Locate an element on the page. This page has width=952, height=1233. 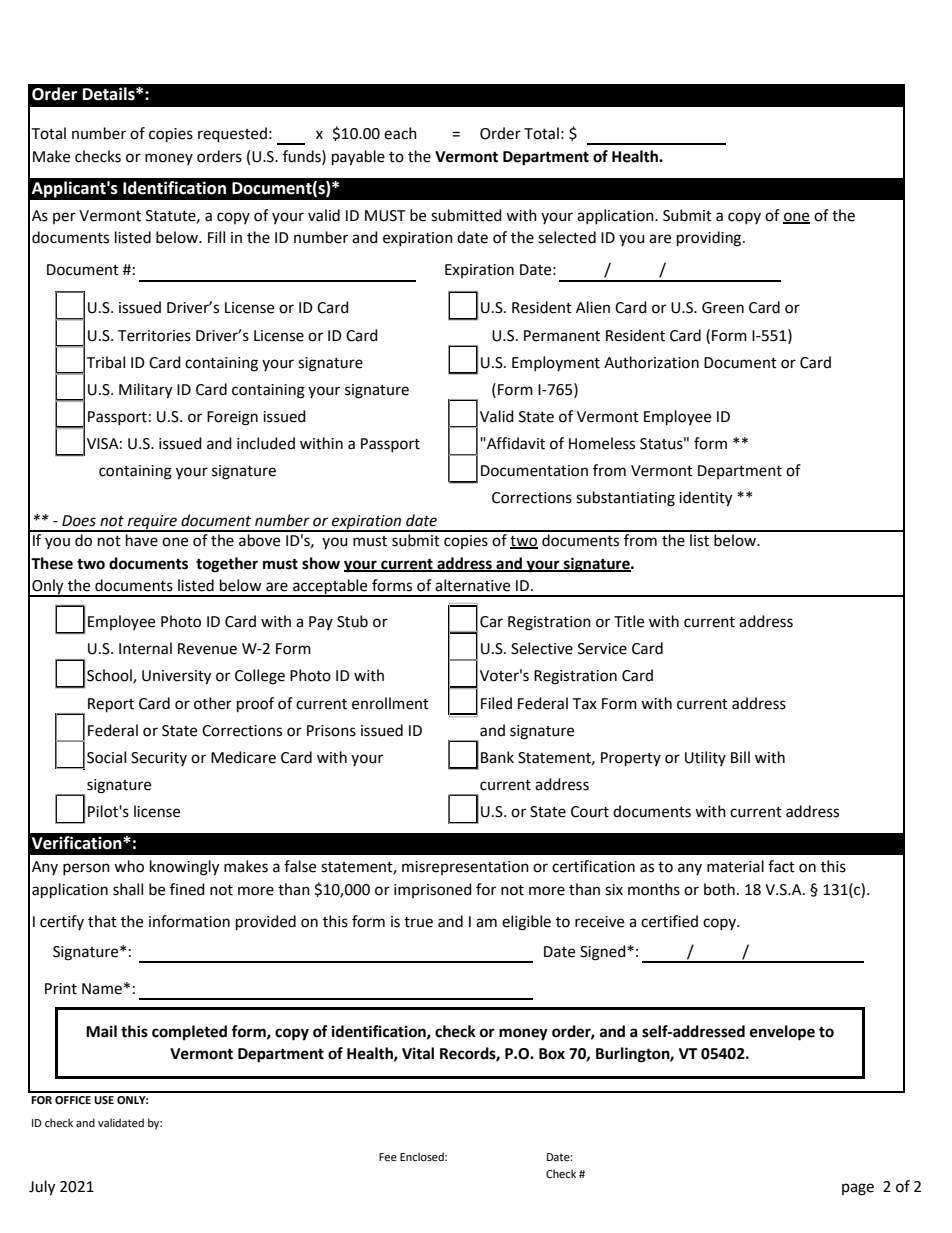
Internal is located at coordinates (145, 648).
